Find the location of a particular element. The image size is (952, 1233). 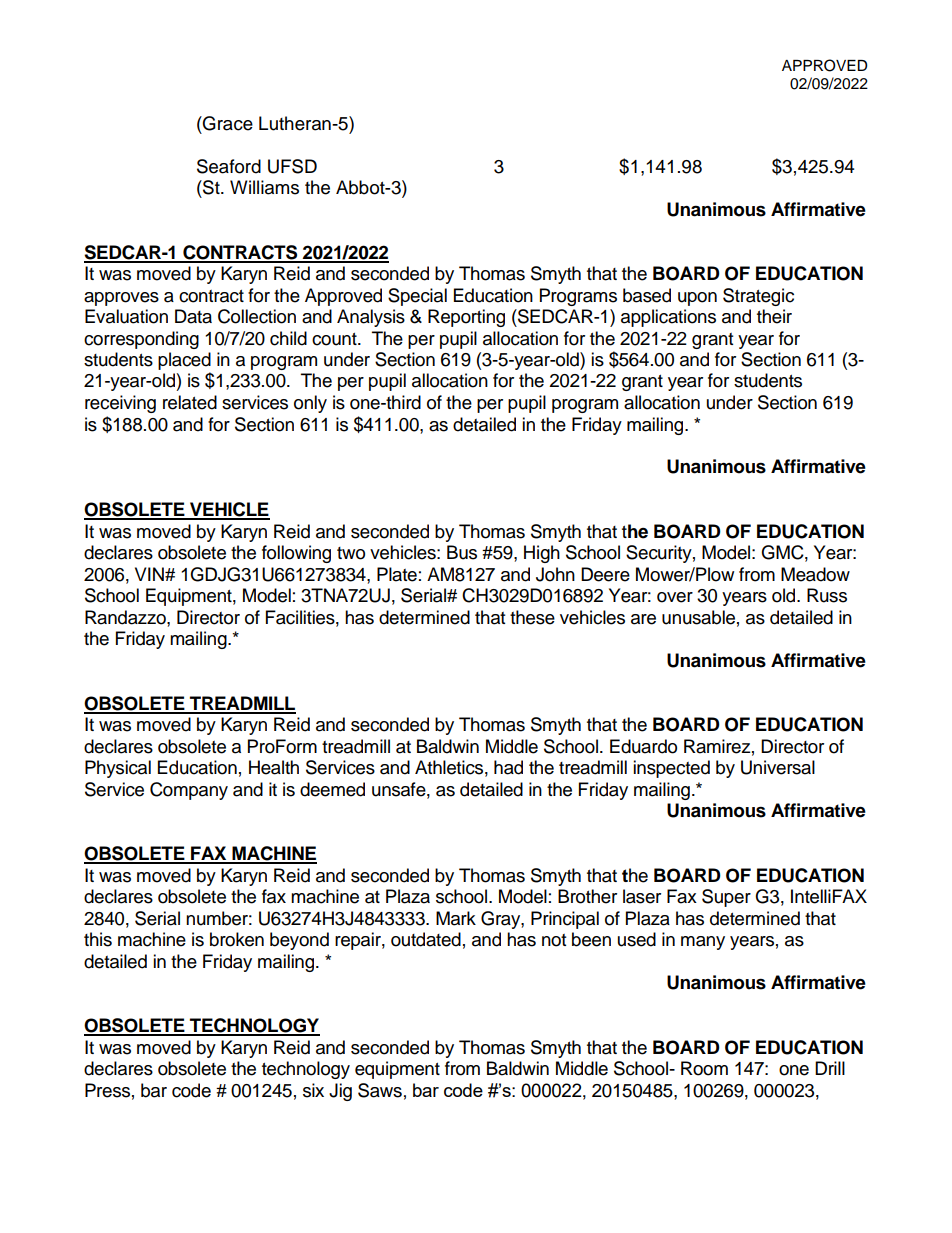

placed is located at coordinates (184, 361).
